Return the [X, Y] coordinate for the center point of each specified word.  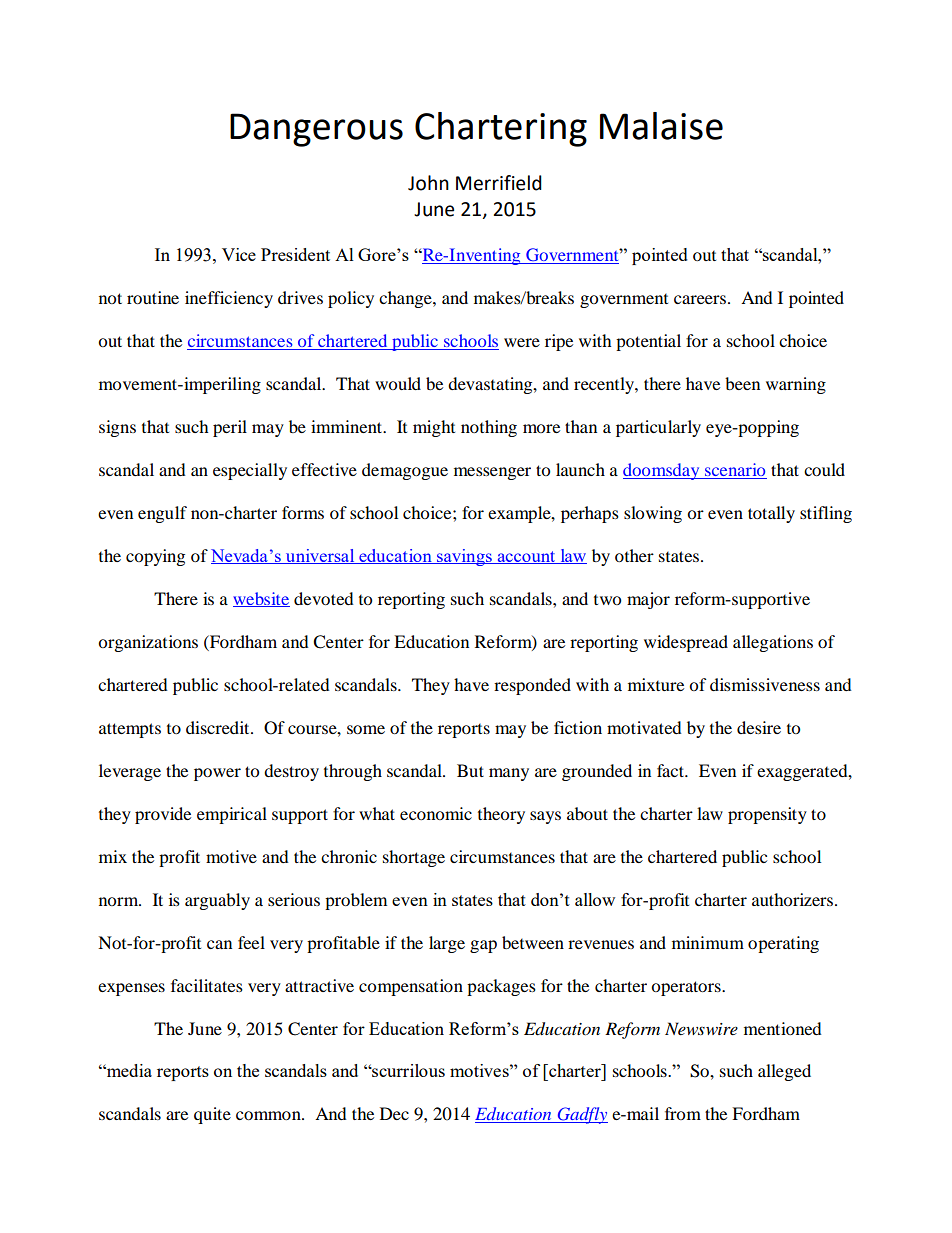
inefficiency [229, 299]
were [522, 342]
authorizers [794, 899]
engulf [162, 514]
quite [212, 1115]
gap [483, 946]
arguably [217, 901]
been [742, 383]
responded [532, 686]
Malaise [661, 126]
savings [464, 557]
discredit [219, 727]
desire [759, 727]
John [428, 183]
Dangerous [316, 130]
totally [771, 514]
